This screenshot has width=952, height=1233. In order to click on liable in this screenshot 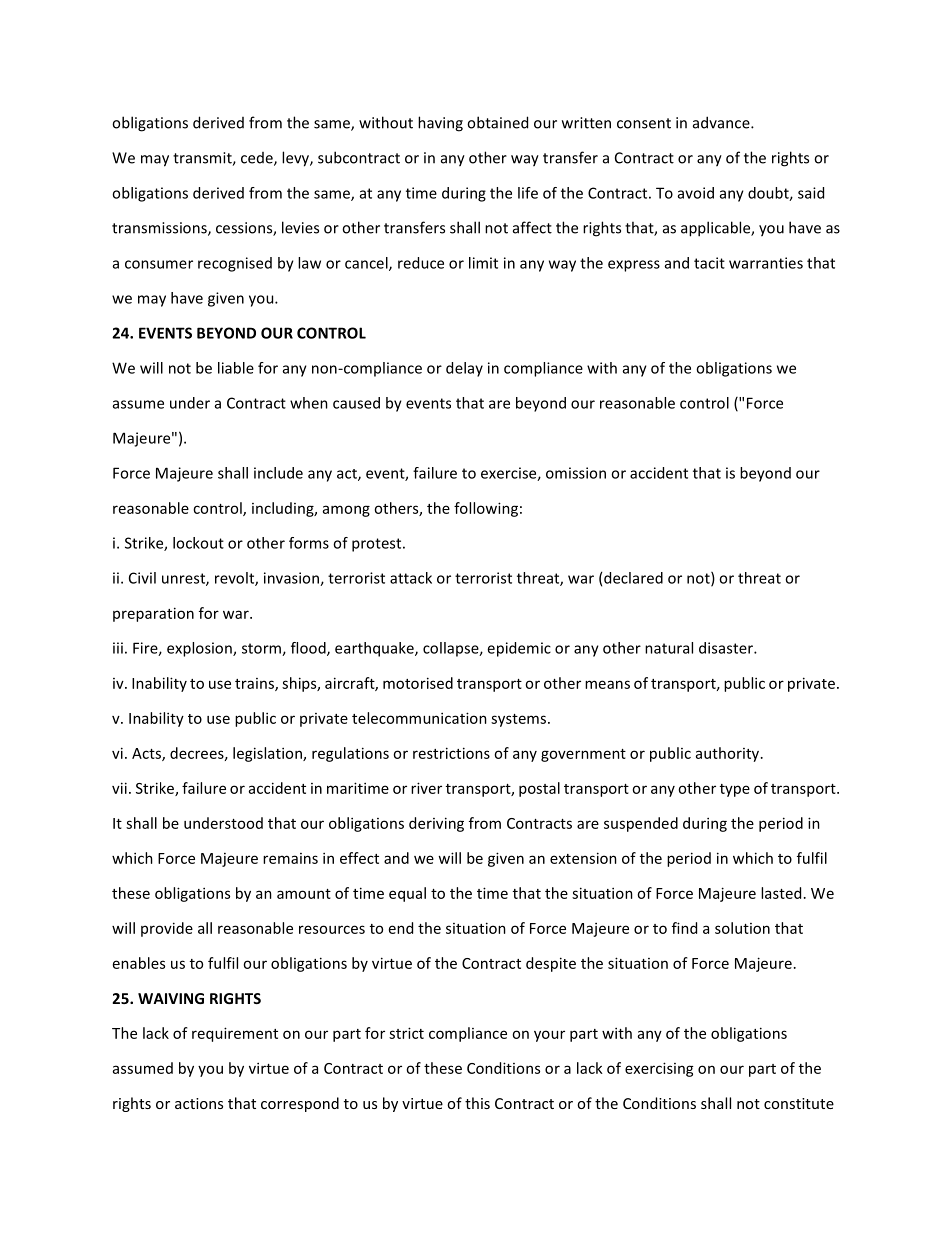, I will do `click(236, 368)`.
